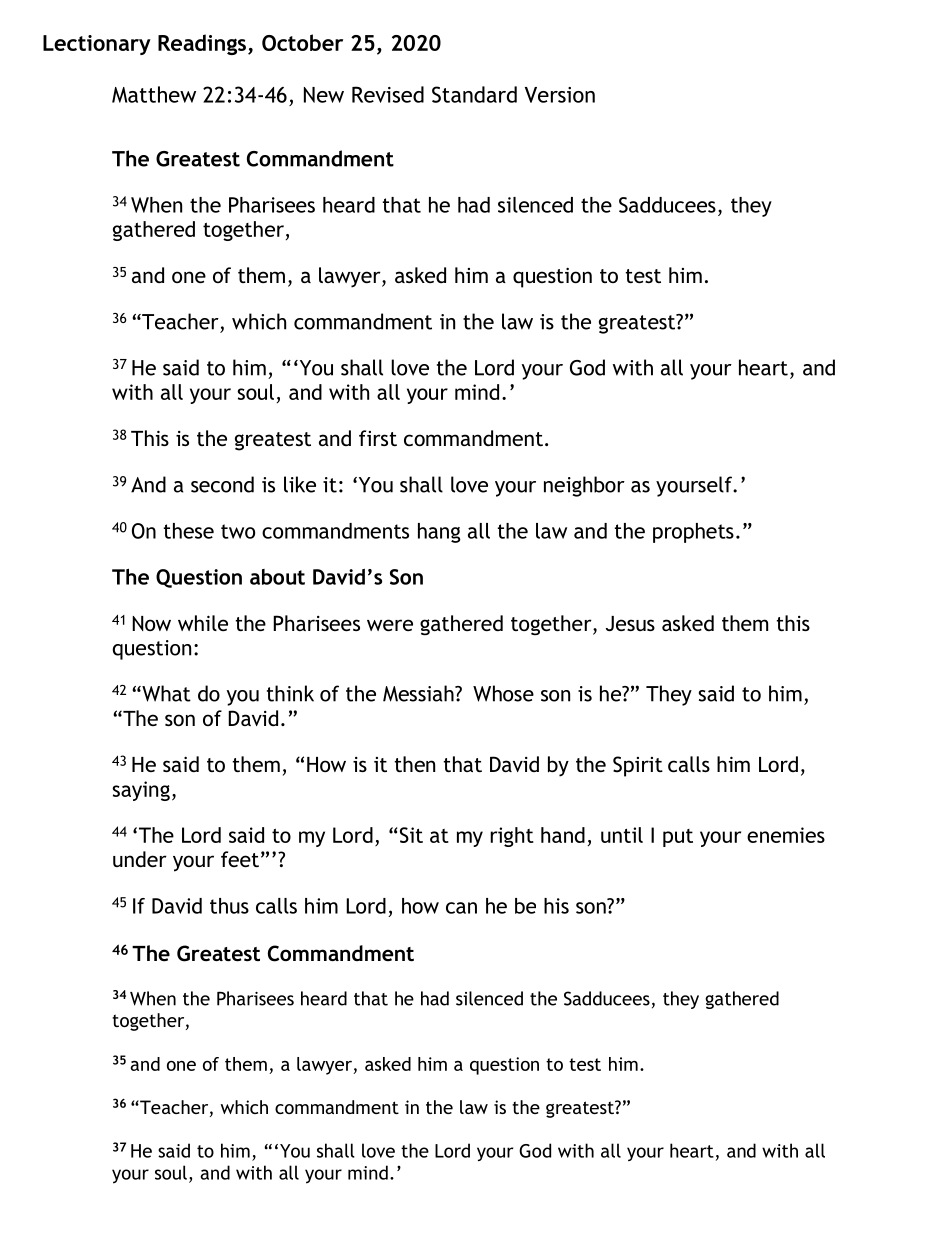 This screenshot has width=952, height=1233. I want to click on first, so click(378, 438).
